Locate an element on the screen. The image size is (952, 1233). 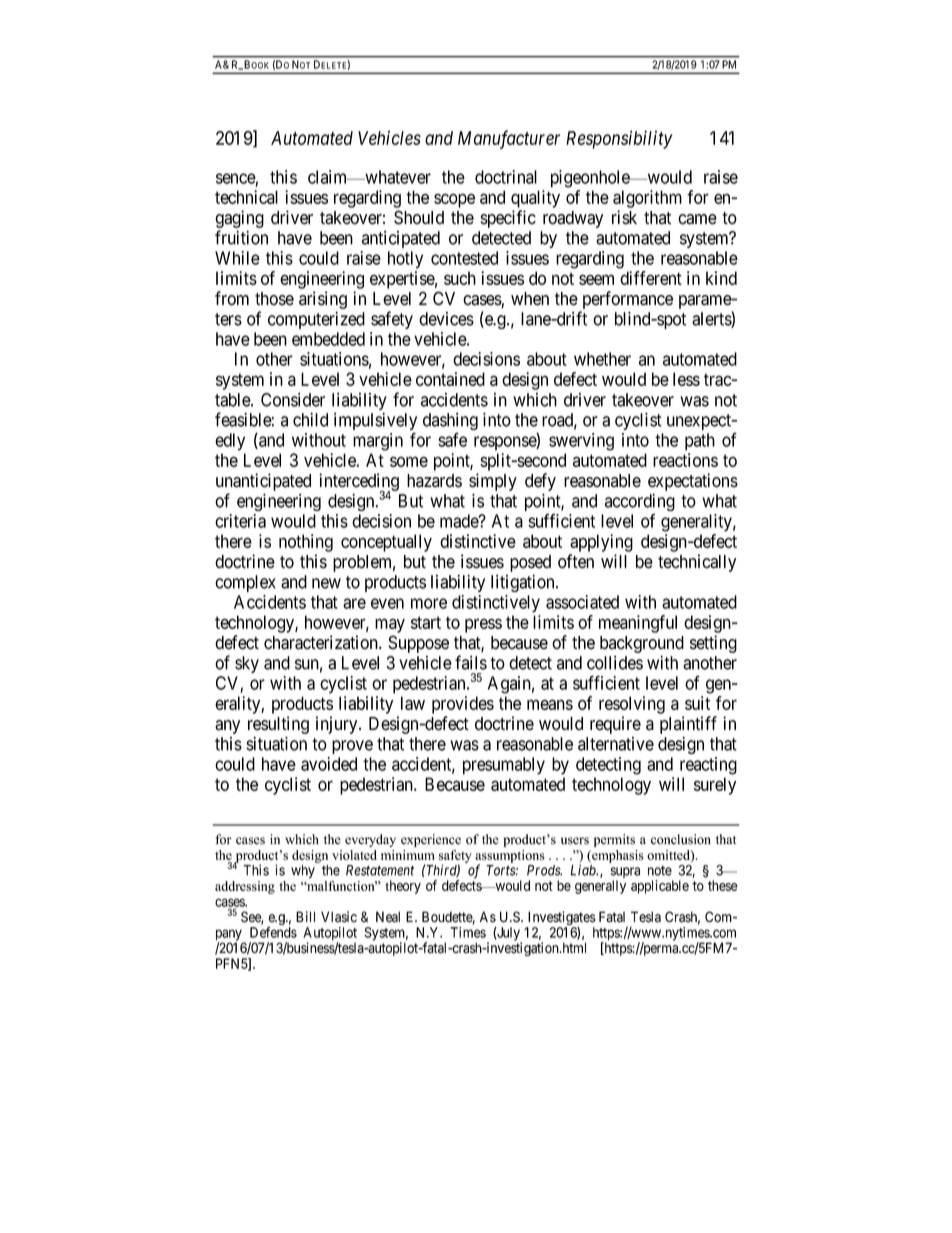
fruition is located at coordinates (241, 237).
